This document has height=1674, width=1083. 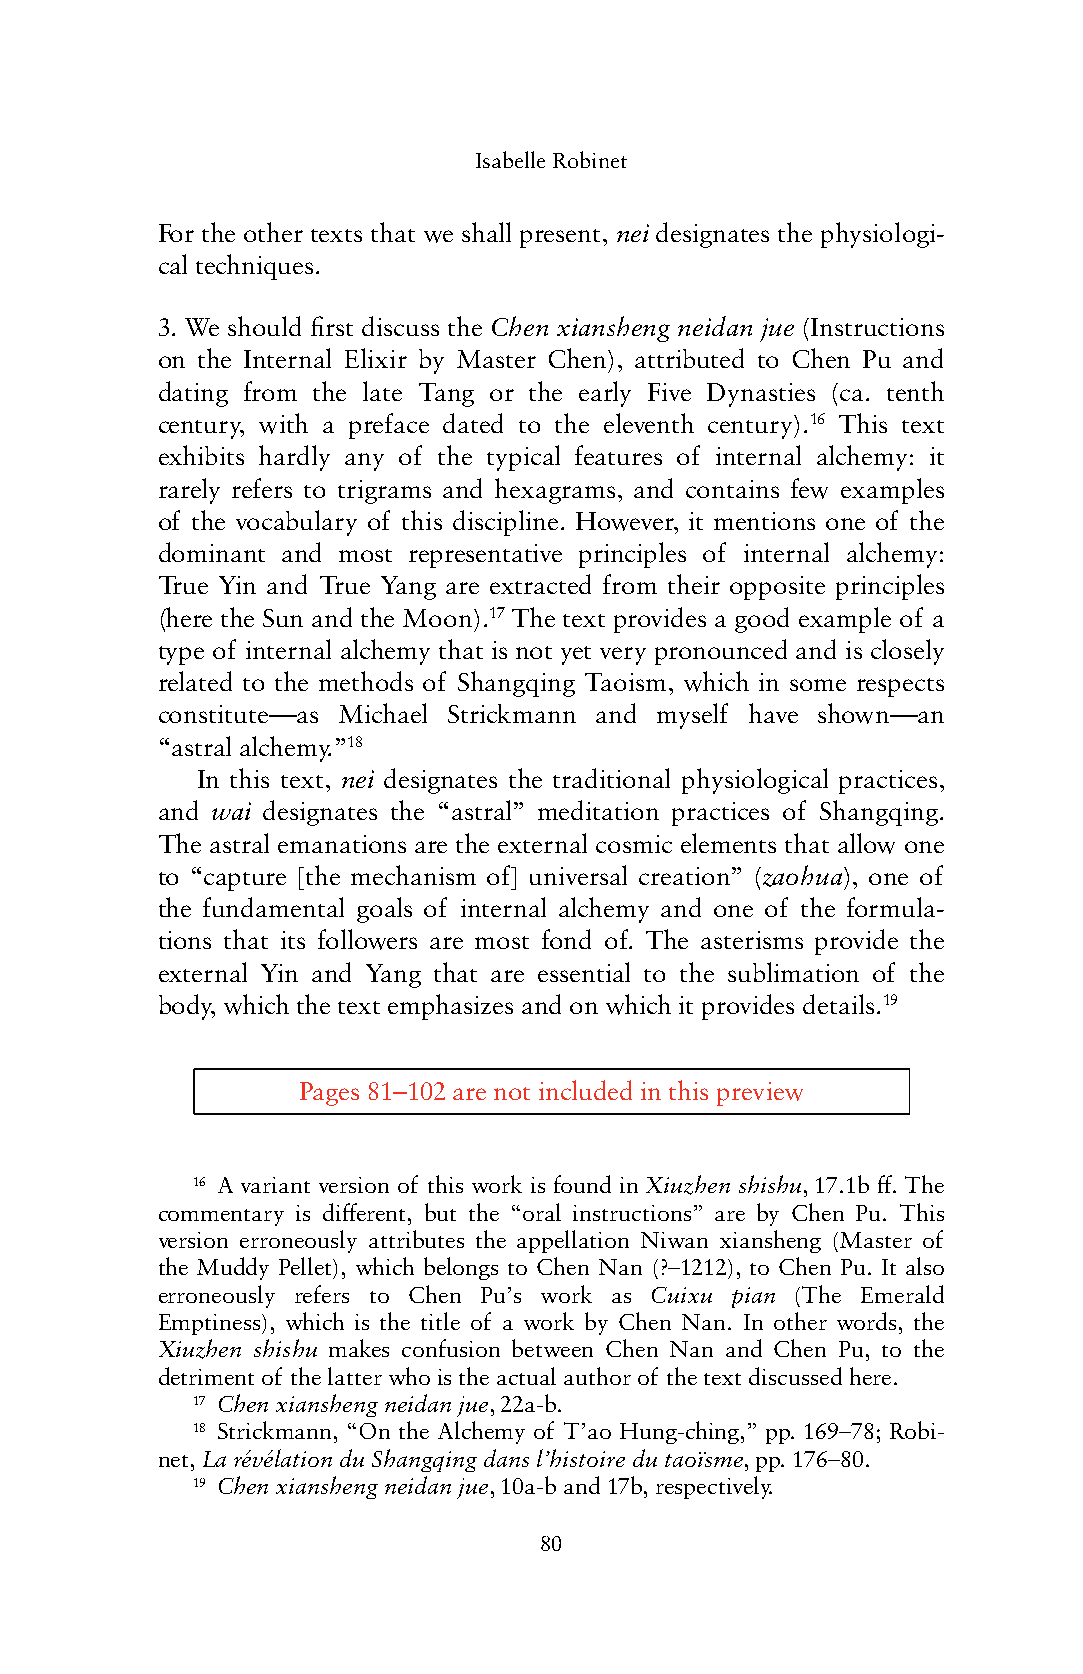 I want to click on fond, so click(x=566, y=939).
